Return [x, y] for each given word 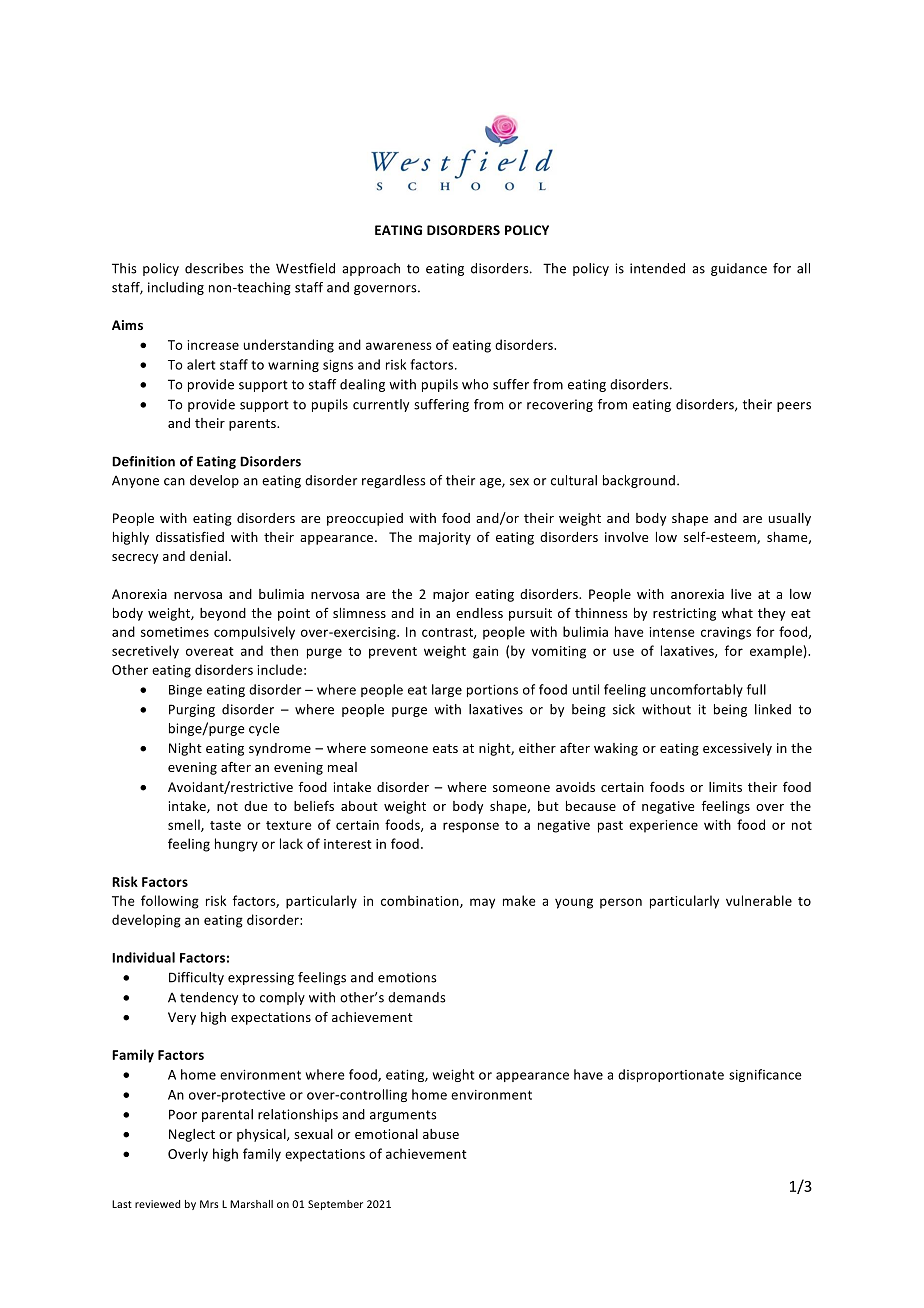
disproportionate [671, 1075]
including [176, 288]
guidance [739, 269]
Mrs [209, 1204]
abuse [441, 1134]
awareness [399, 346]
